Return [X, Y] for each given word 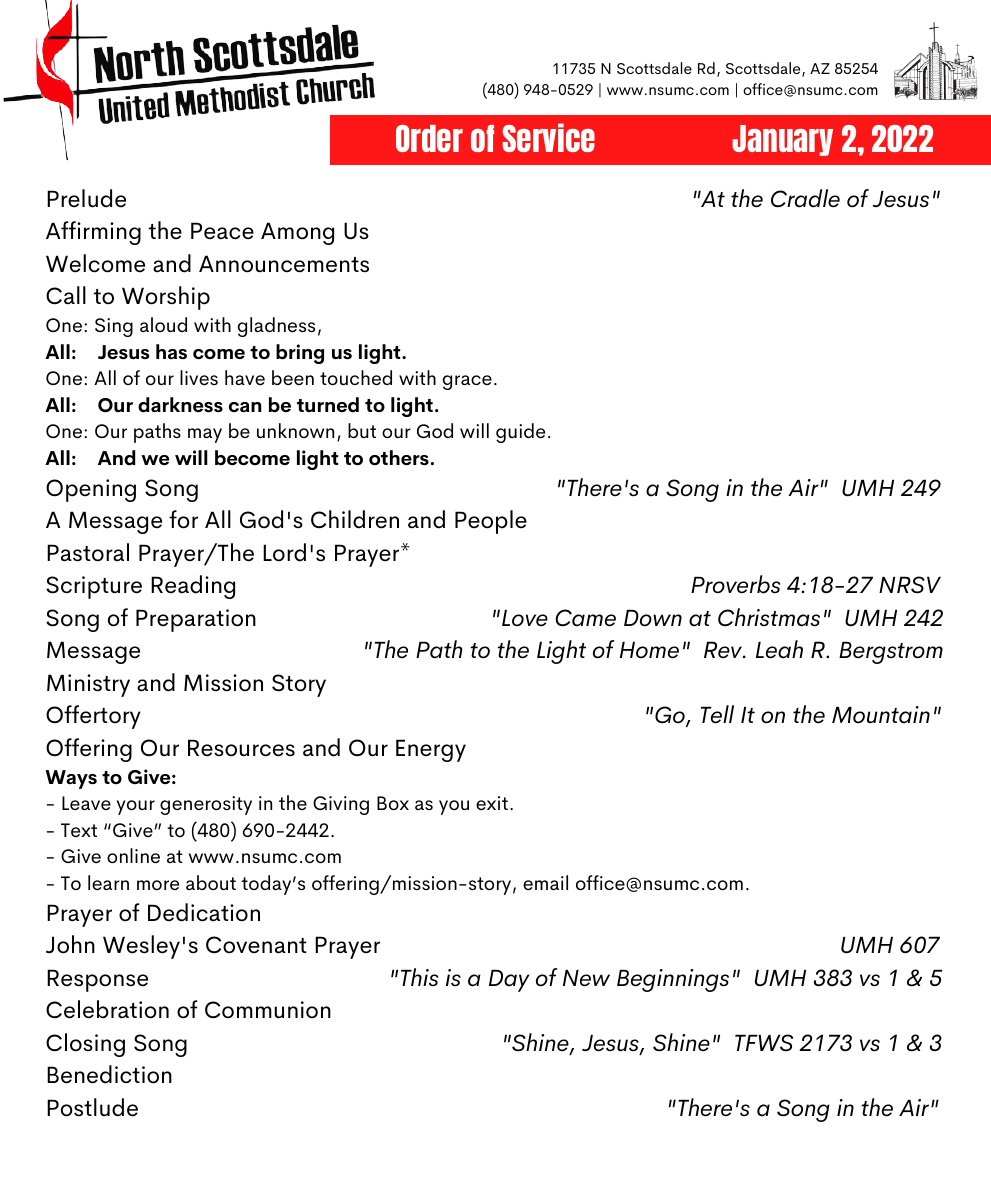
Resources [241, 748]
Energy [431, 750]
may [205, 435]
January [782, 140]
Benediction [109, 1074]
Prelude [86, 198]
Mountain [881, 715]
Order [429, 138]
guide [520, 433]
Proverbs [735, 584]
